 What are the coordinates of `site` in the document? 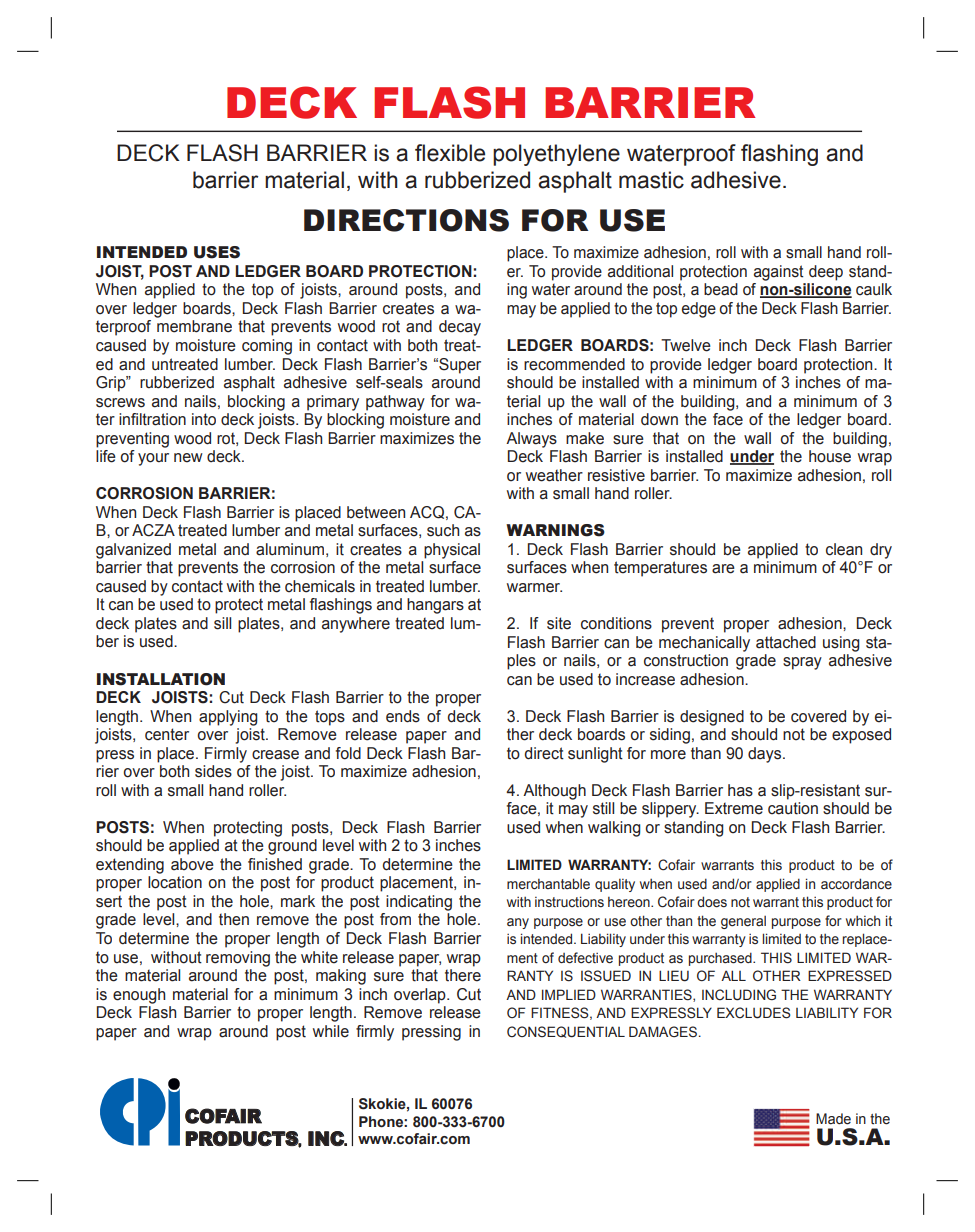 It's located at (559, 623).
